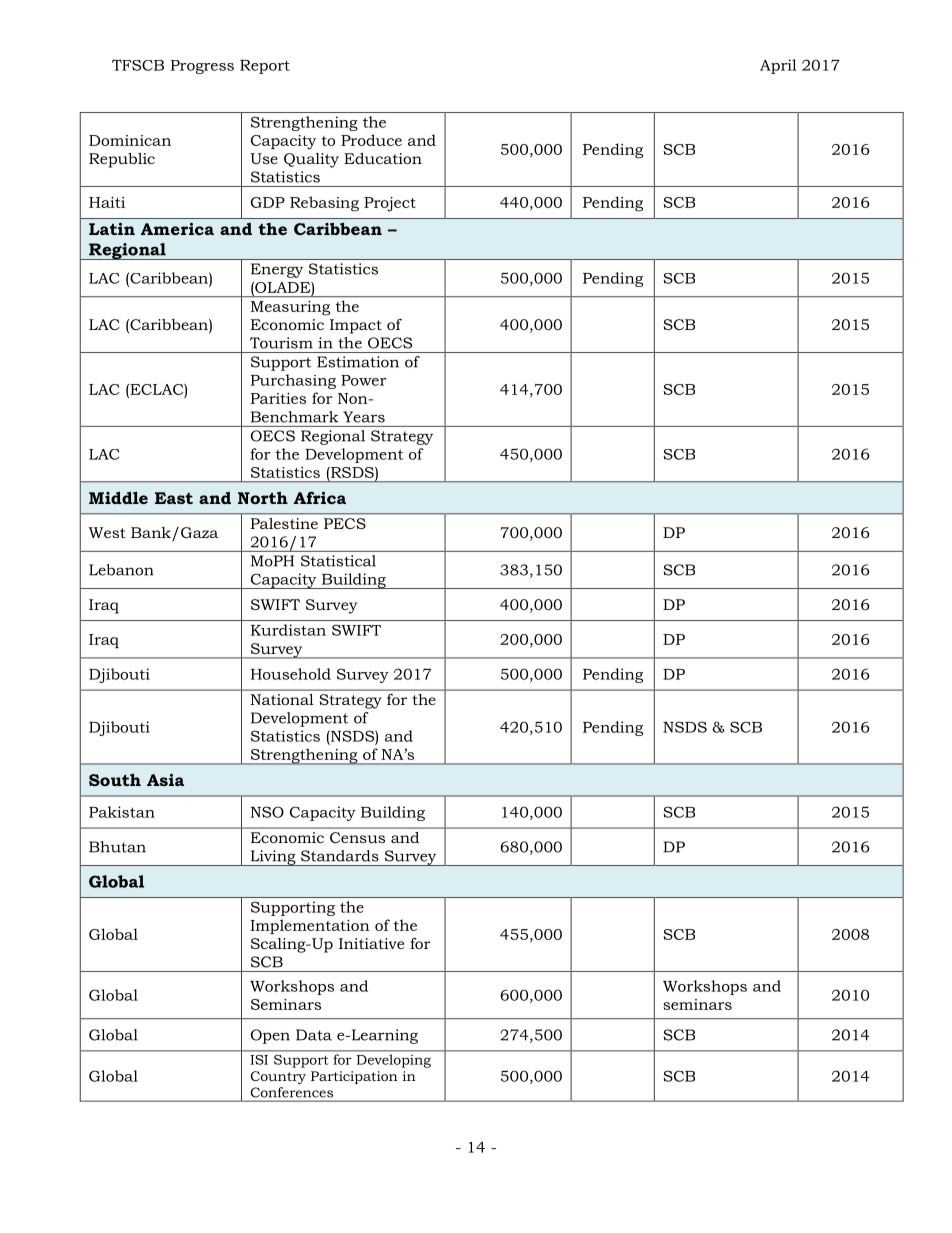 The image size is (952, 1233). What do you see at coordinates (202, 67) in the page?
I see `Progress` at bounding box center [202, 67].
